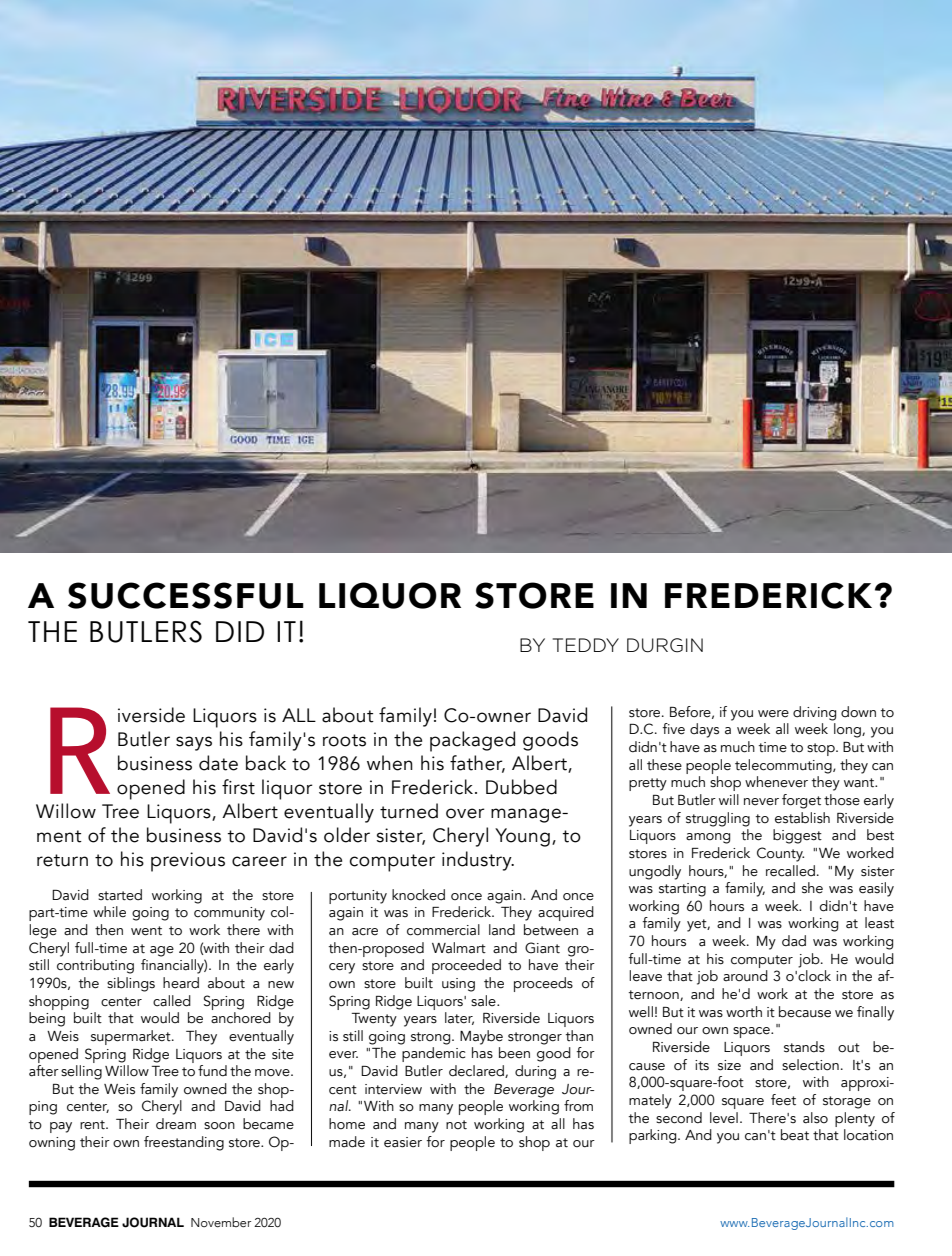  What do you see at coordinates (795, 1135) in the image?
I see `beat` at bounding box center [795, 1135].
